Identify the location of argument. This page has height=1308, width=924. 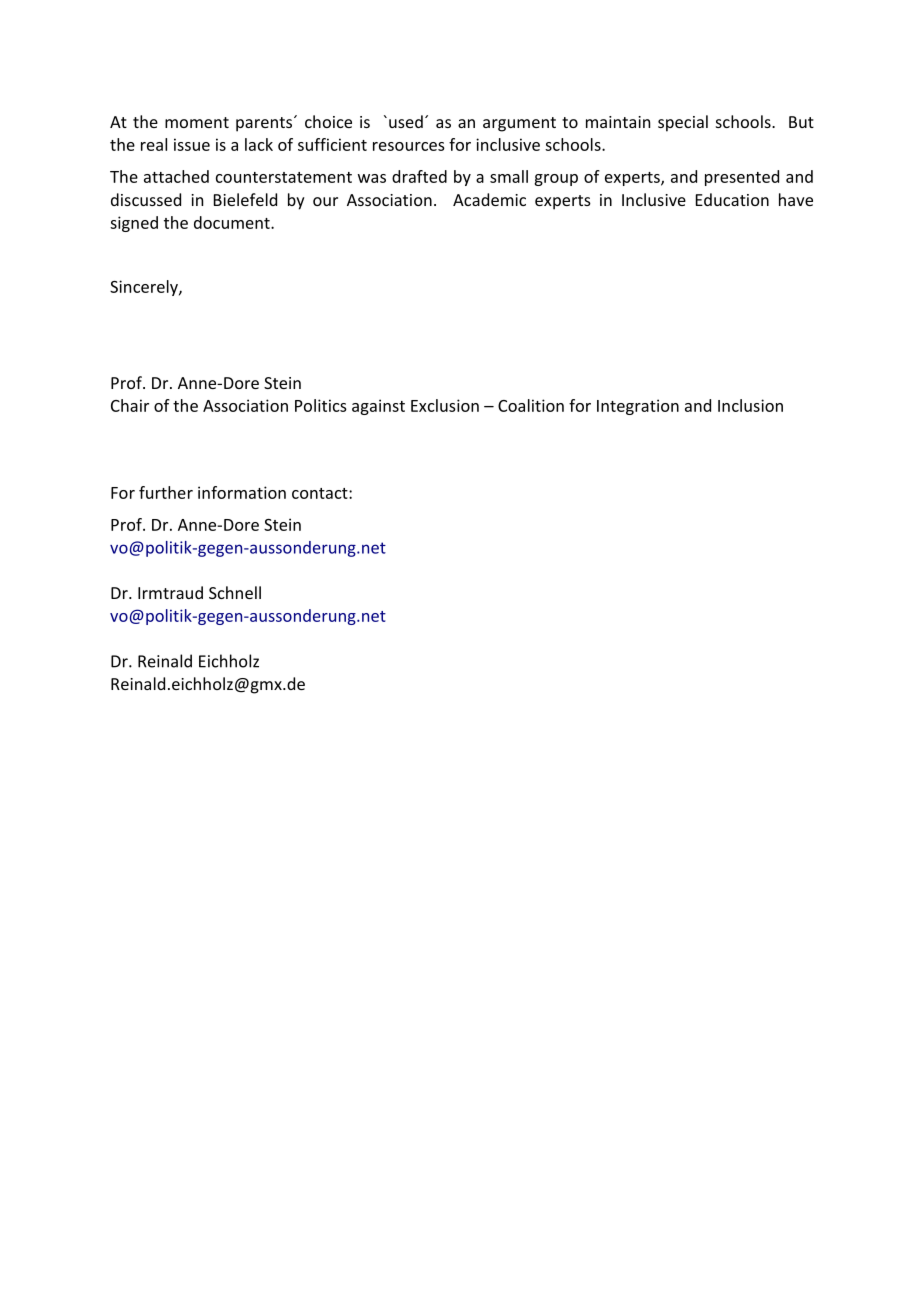
(519, 124).
